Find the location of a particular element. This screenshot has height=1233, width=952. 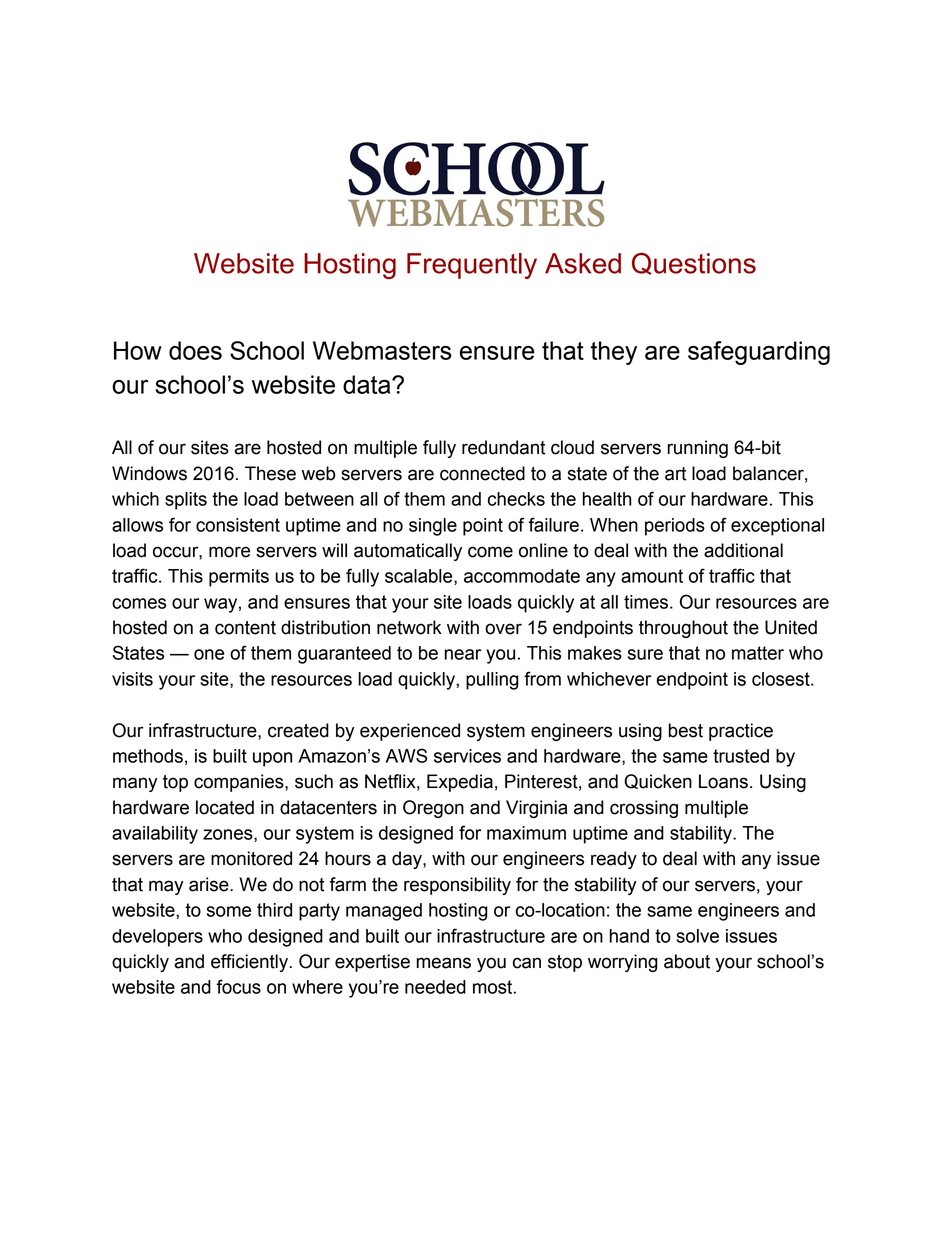

content is located at coordinates (245, 628).
